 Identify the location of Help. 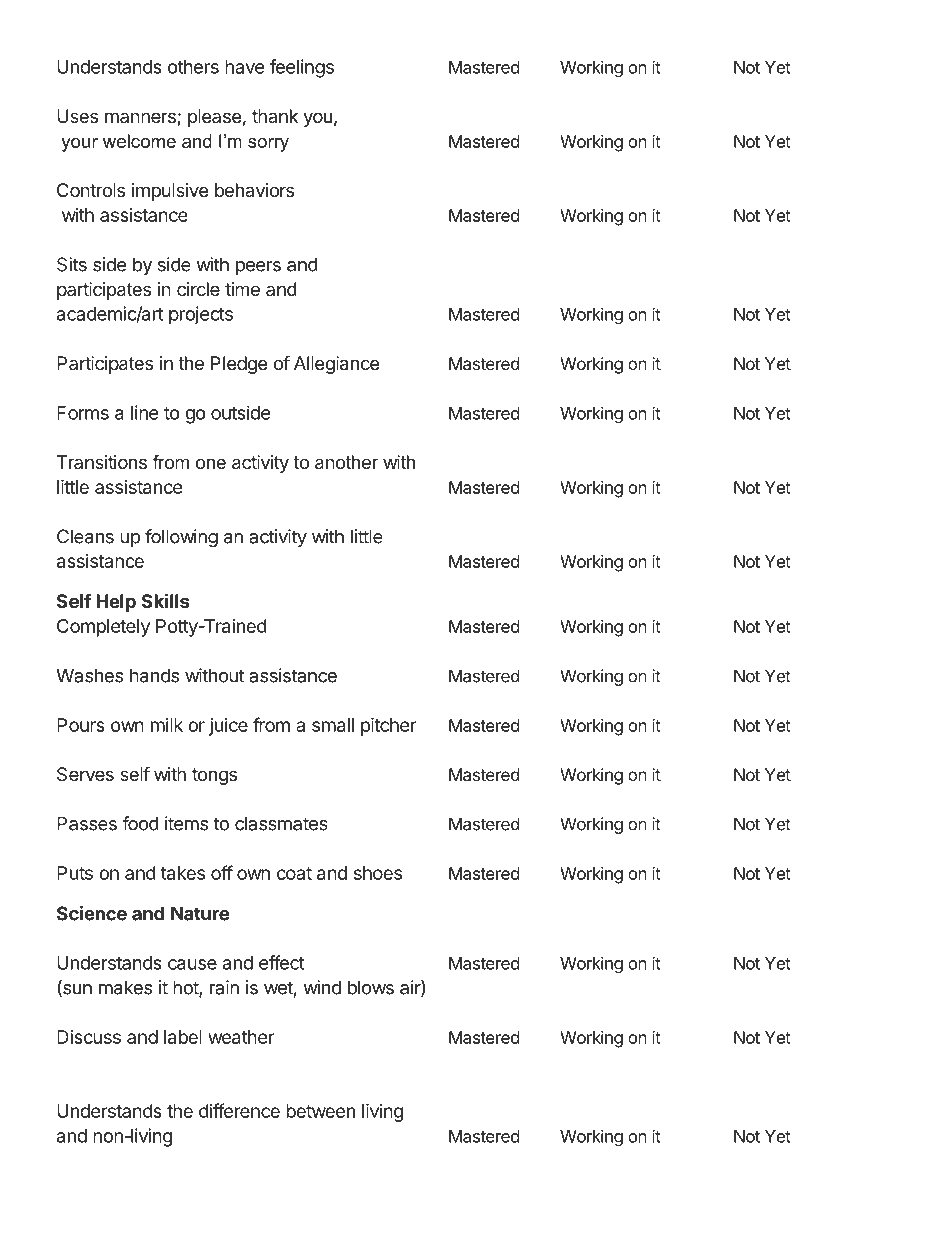
(116, 603).
